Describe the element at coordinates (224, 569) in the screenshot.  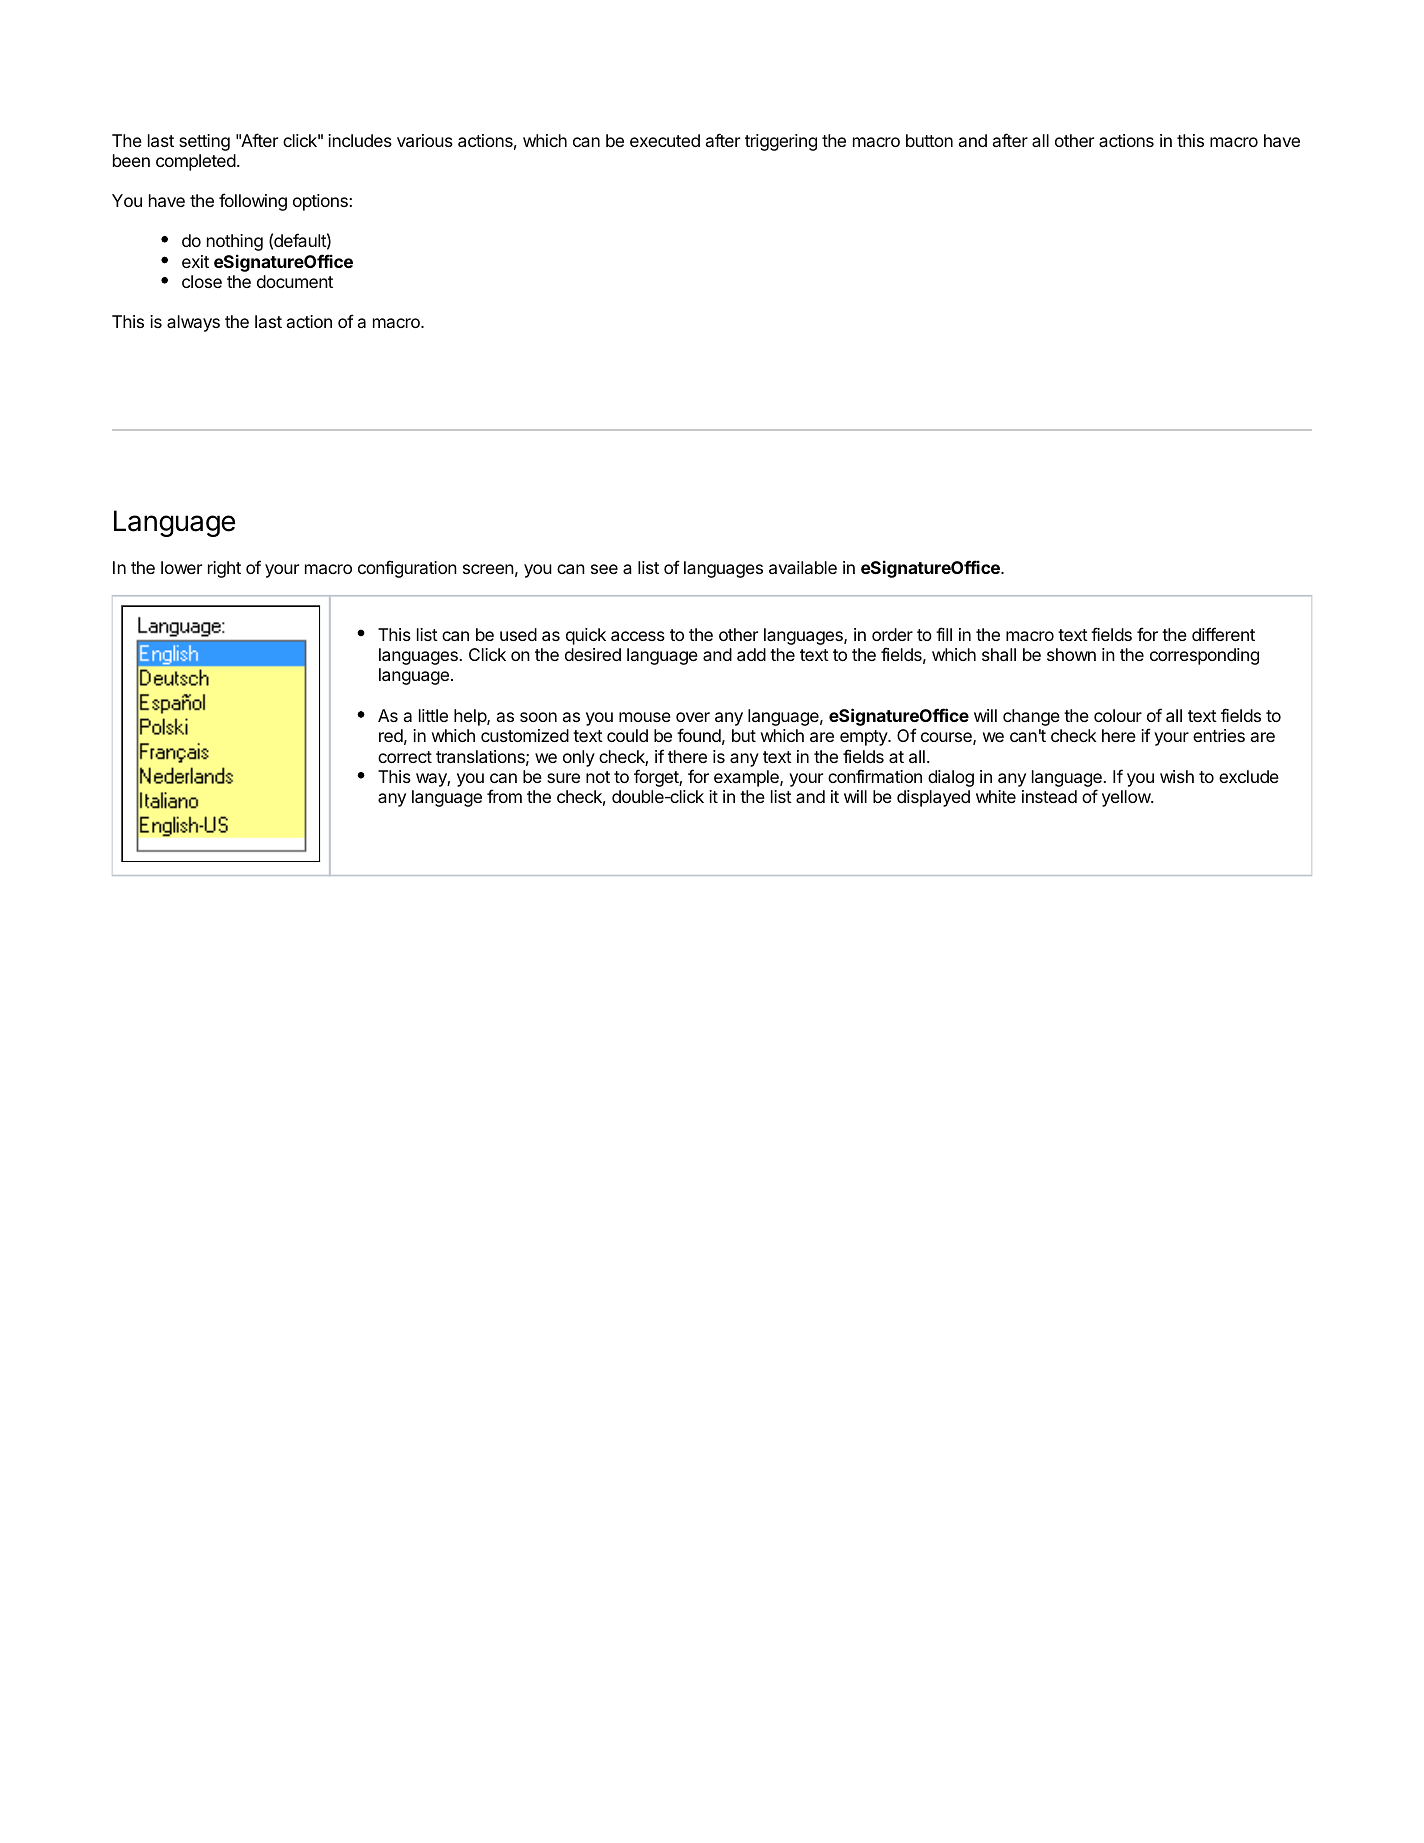
I see `right` at that location.
